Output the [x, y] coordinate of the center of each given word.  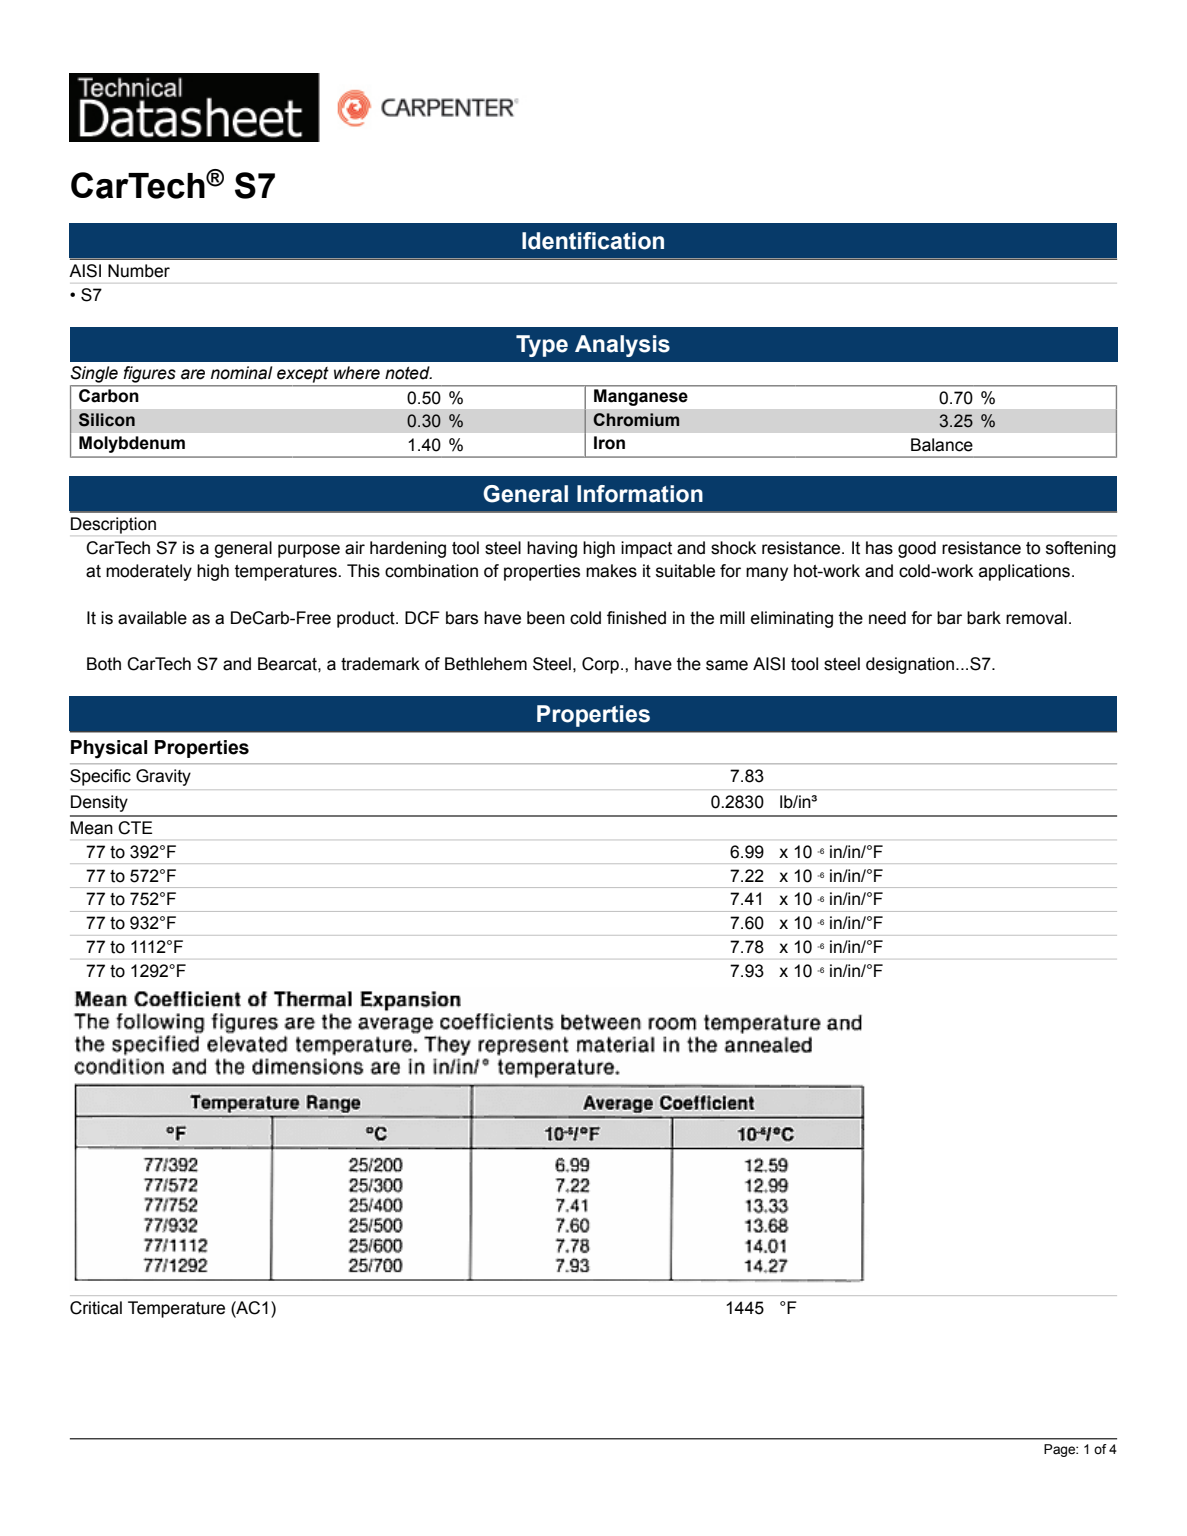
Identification [593, 241]
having [552, 549]
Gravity [163, 777]
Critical [96, 1308]
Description [113, 525]
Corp [600, 665]
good [917, 549]
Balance [942, 445]
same [727, 665]
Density [99, 803]
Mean [92, 828]
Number [139, 271]
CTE [135, 828]
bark [984, 618]
